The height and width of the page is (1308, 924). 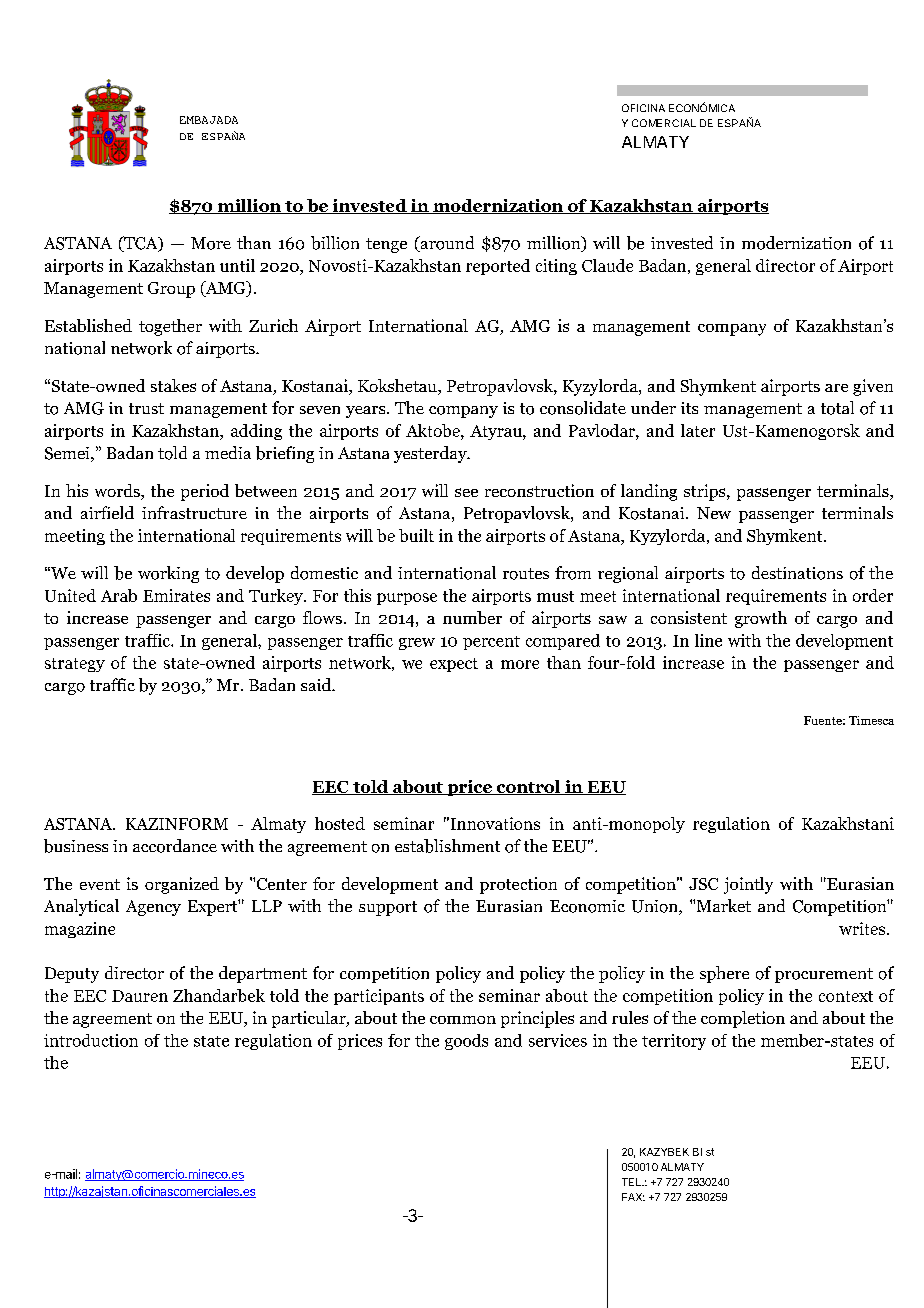 I want to click on number, so click(x=472, y=617).
